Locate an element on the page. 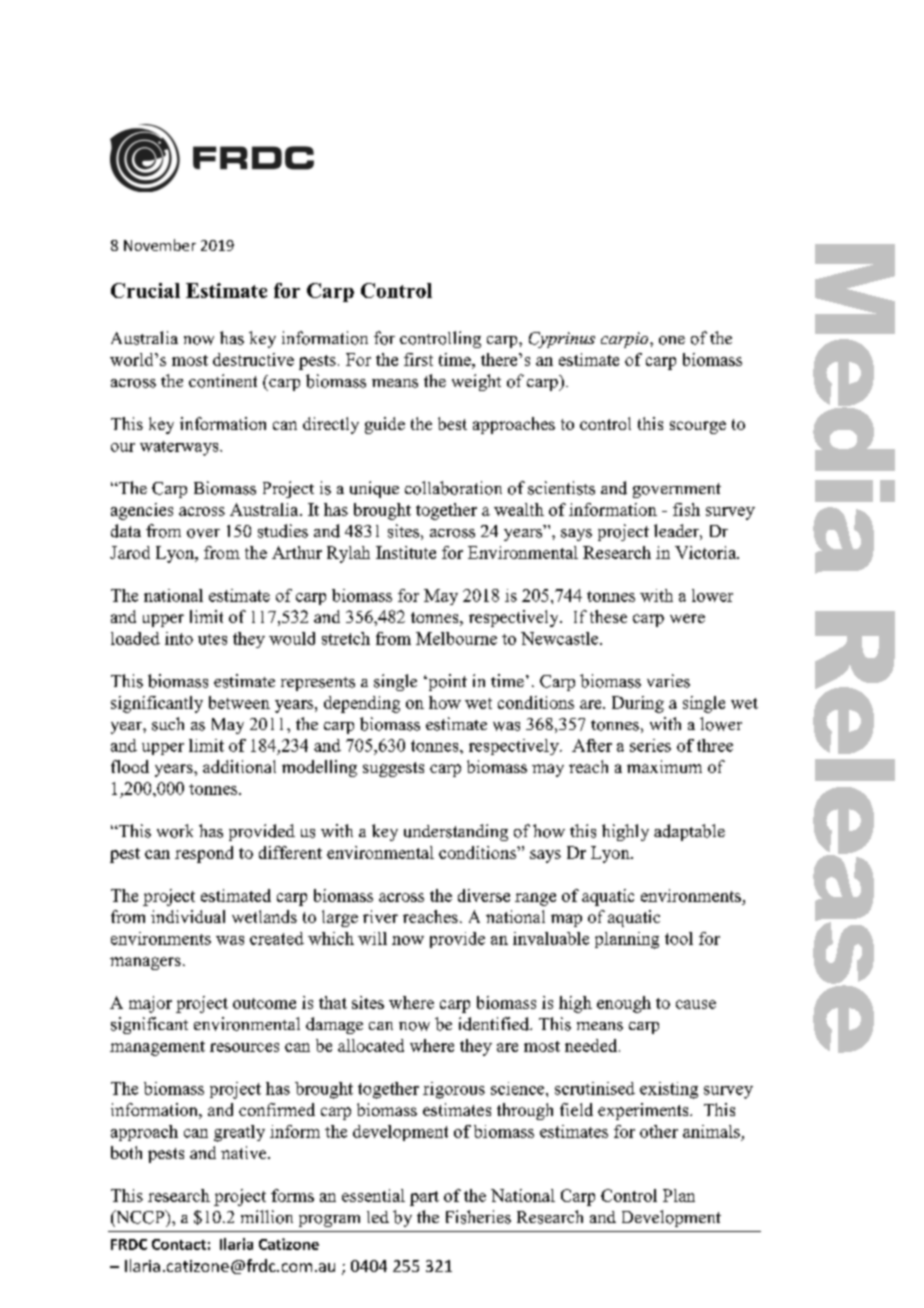 Image resolution: width=924 pixels, height=1308 pixels. series is located at coordinates (650, 745).
